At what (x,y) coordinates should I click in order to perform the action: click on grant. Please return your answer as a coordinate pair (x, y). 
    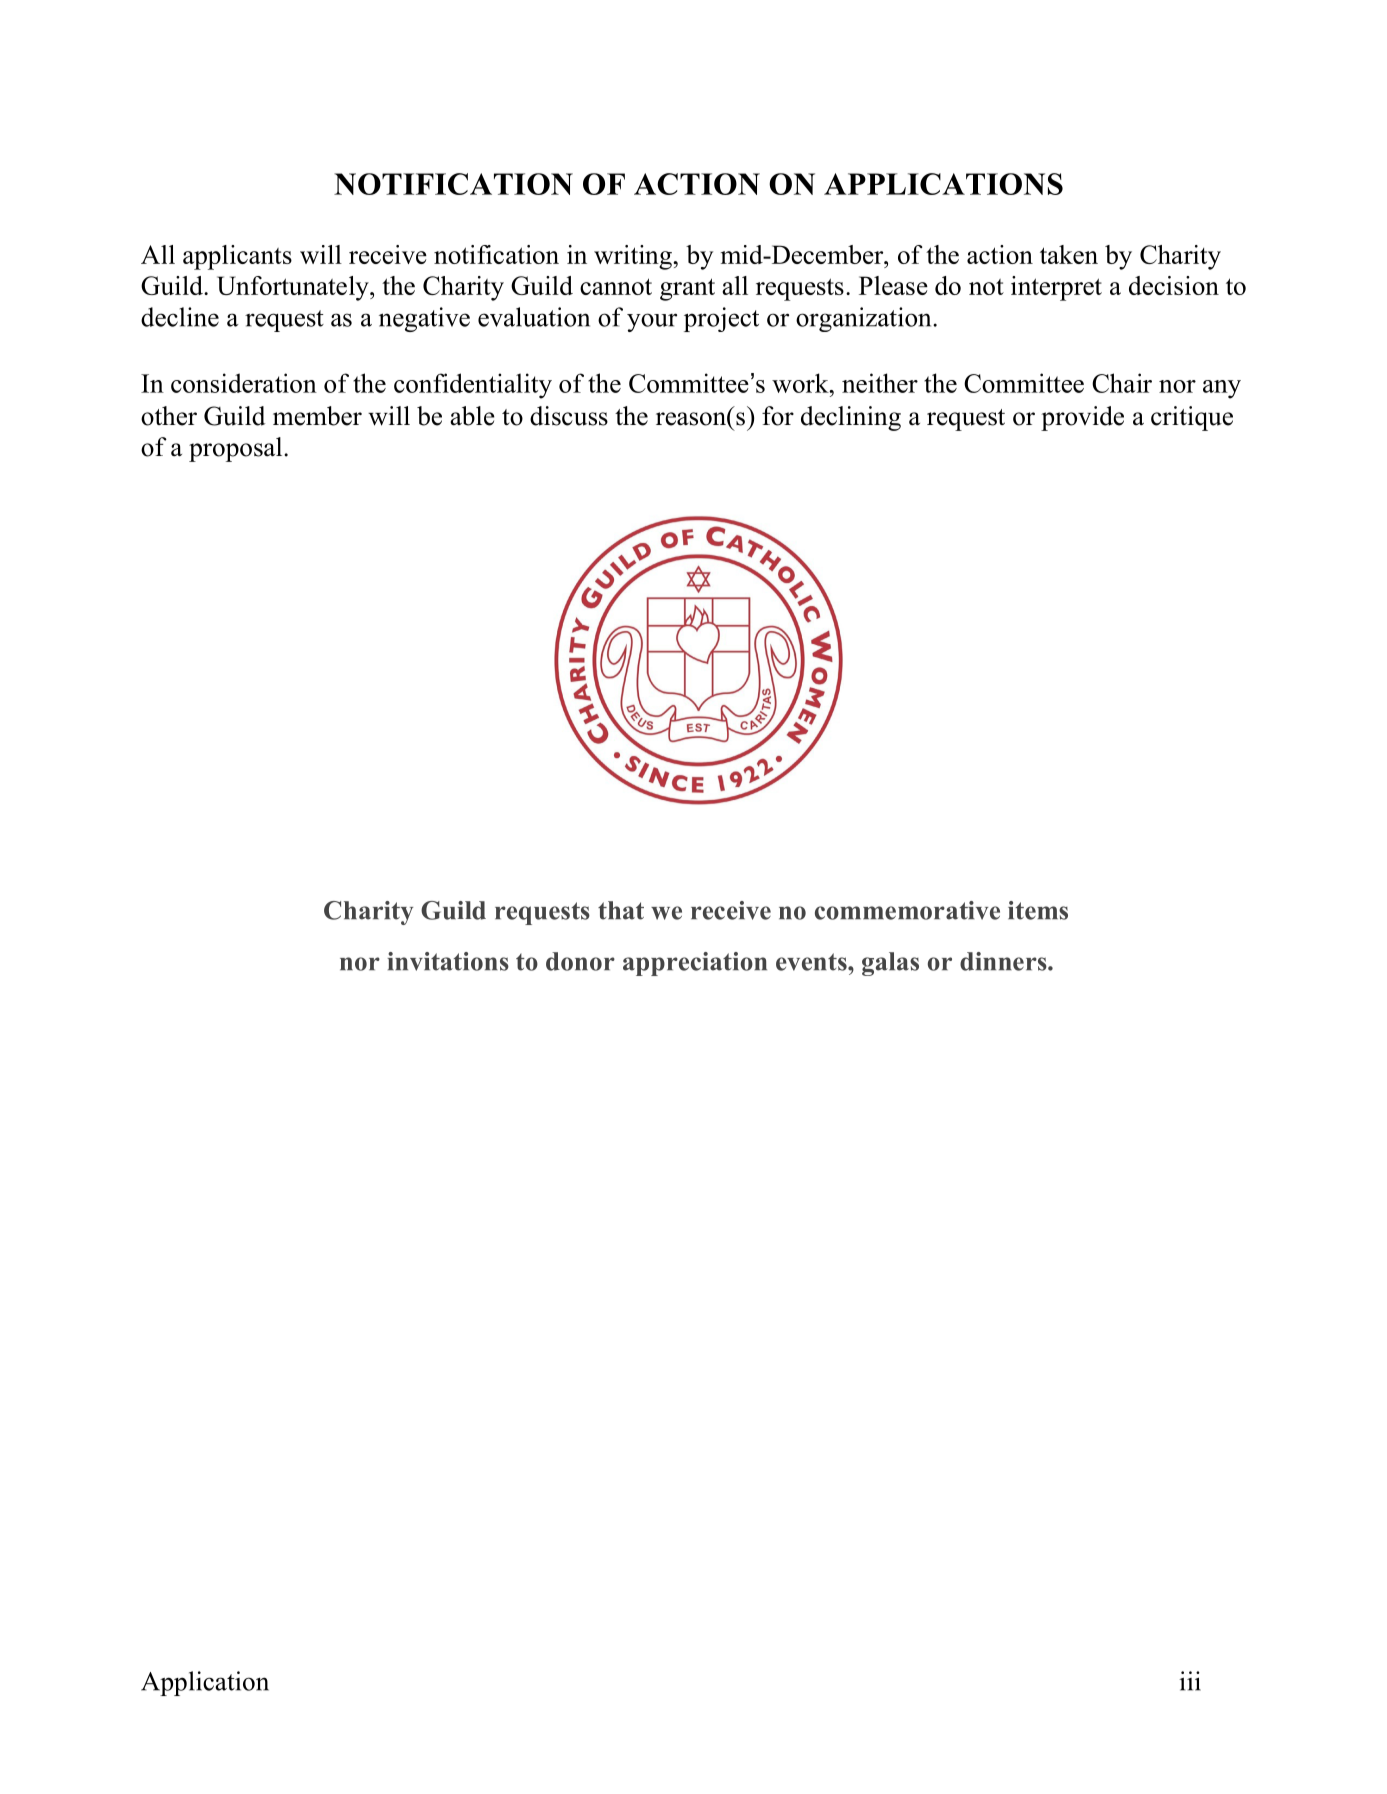
    Looking at the image, I should click on (687, 289).
